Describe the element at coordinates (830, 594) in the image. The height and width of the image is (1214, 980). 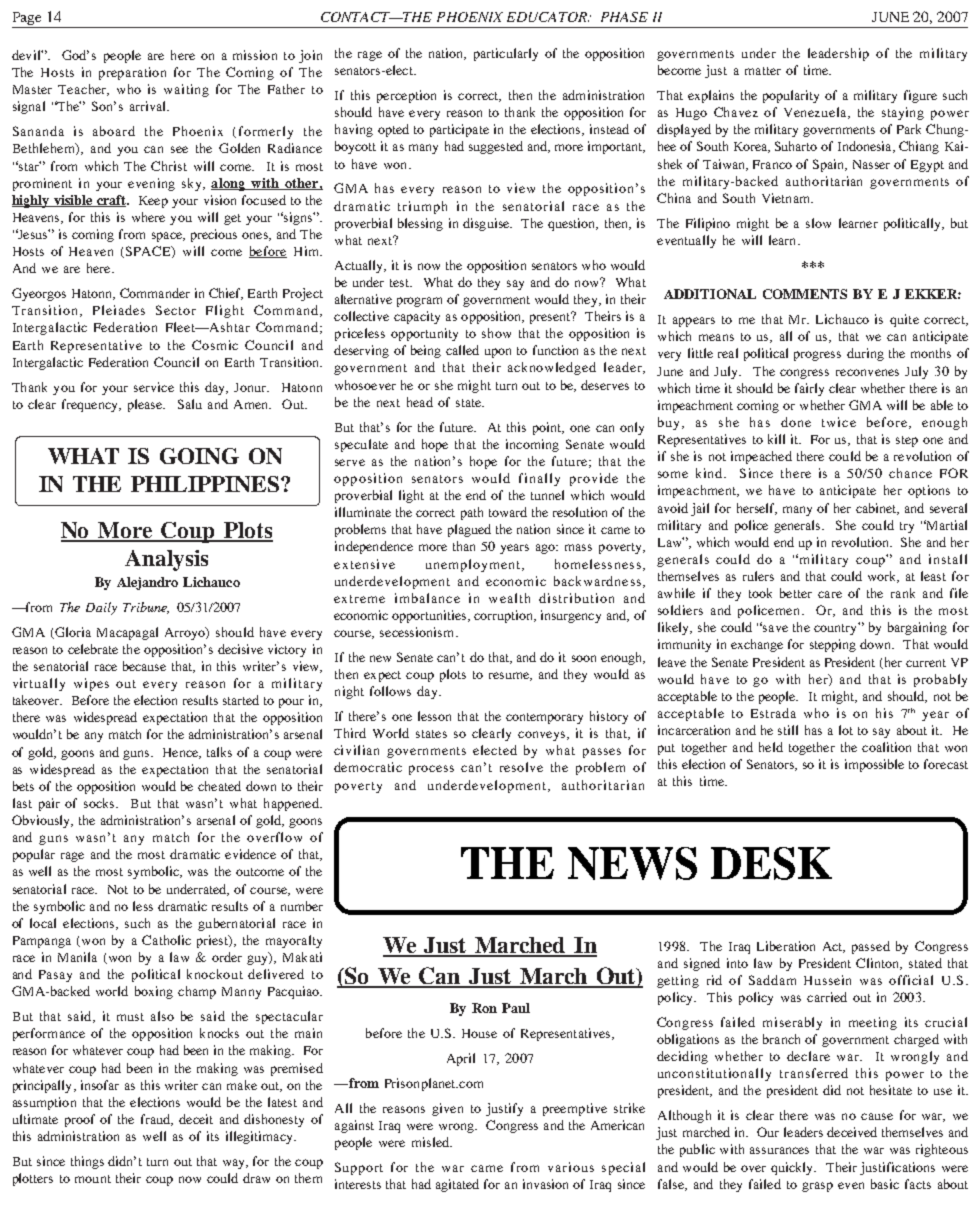
I see `care` at that location.
